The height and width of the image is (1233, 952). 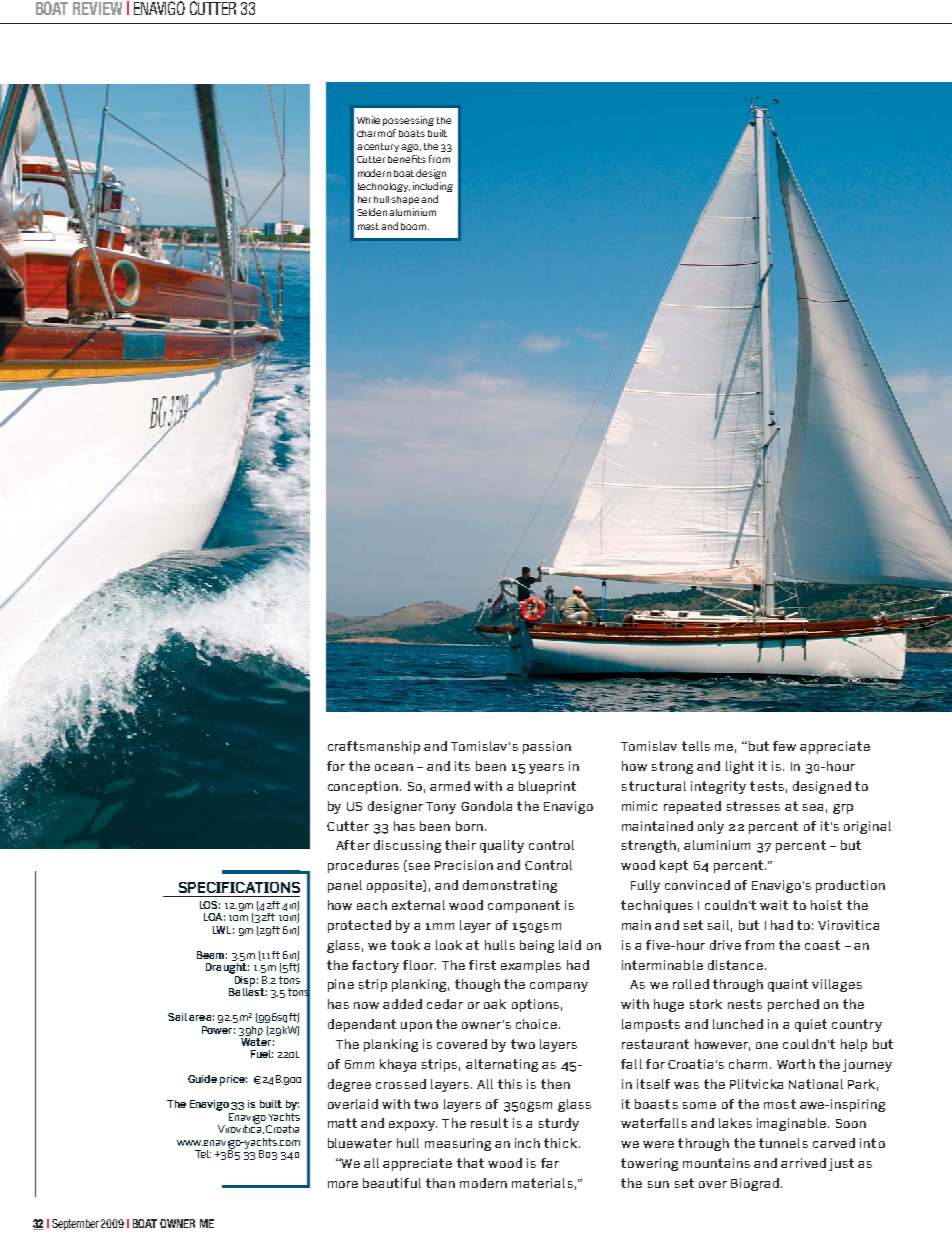 I want to click on first, so click(x=482, y=965).
